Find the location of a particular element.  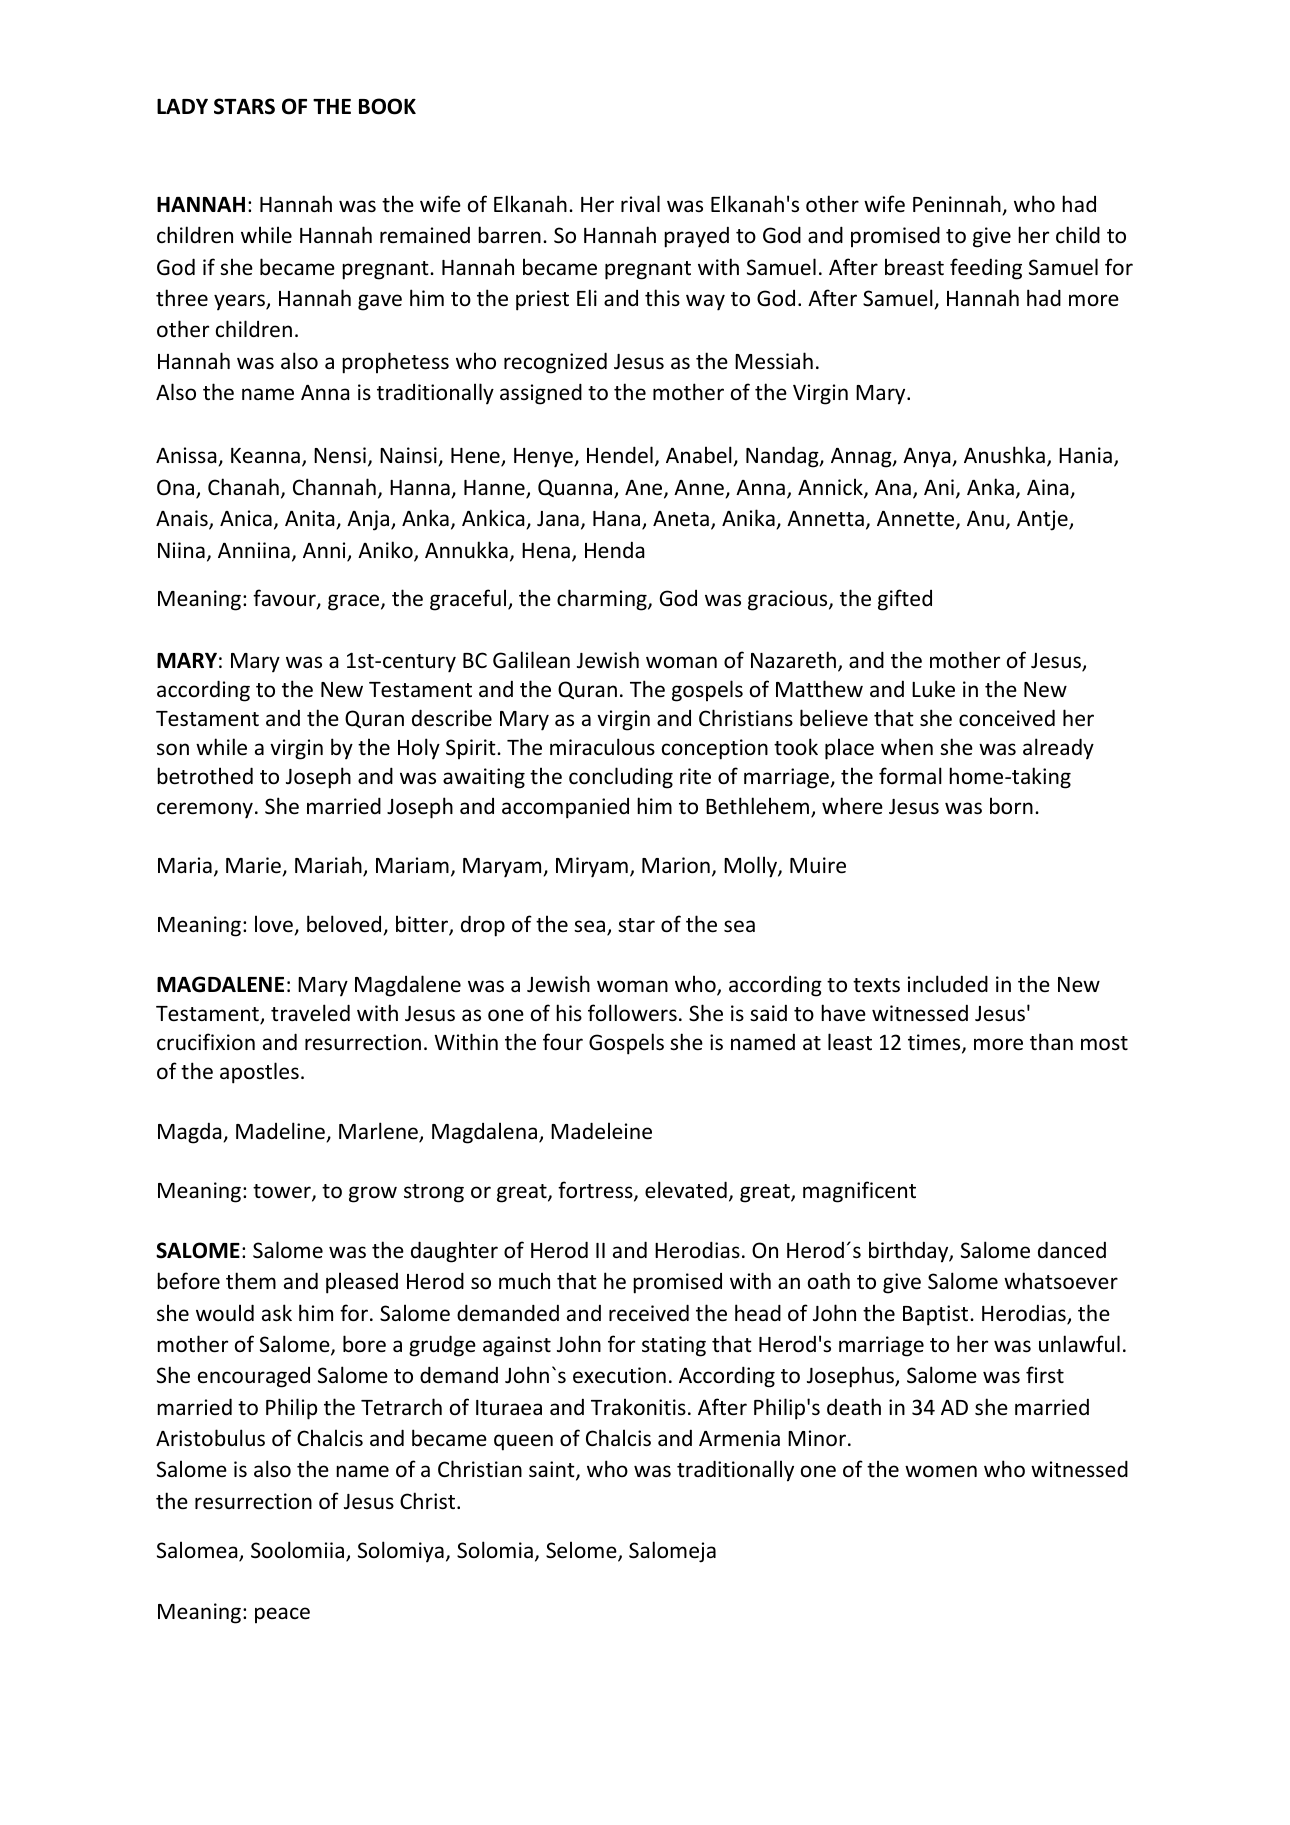

gifted is located at coordinates (905, 600).
